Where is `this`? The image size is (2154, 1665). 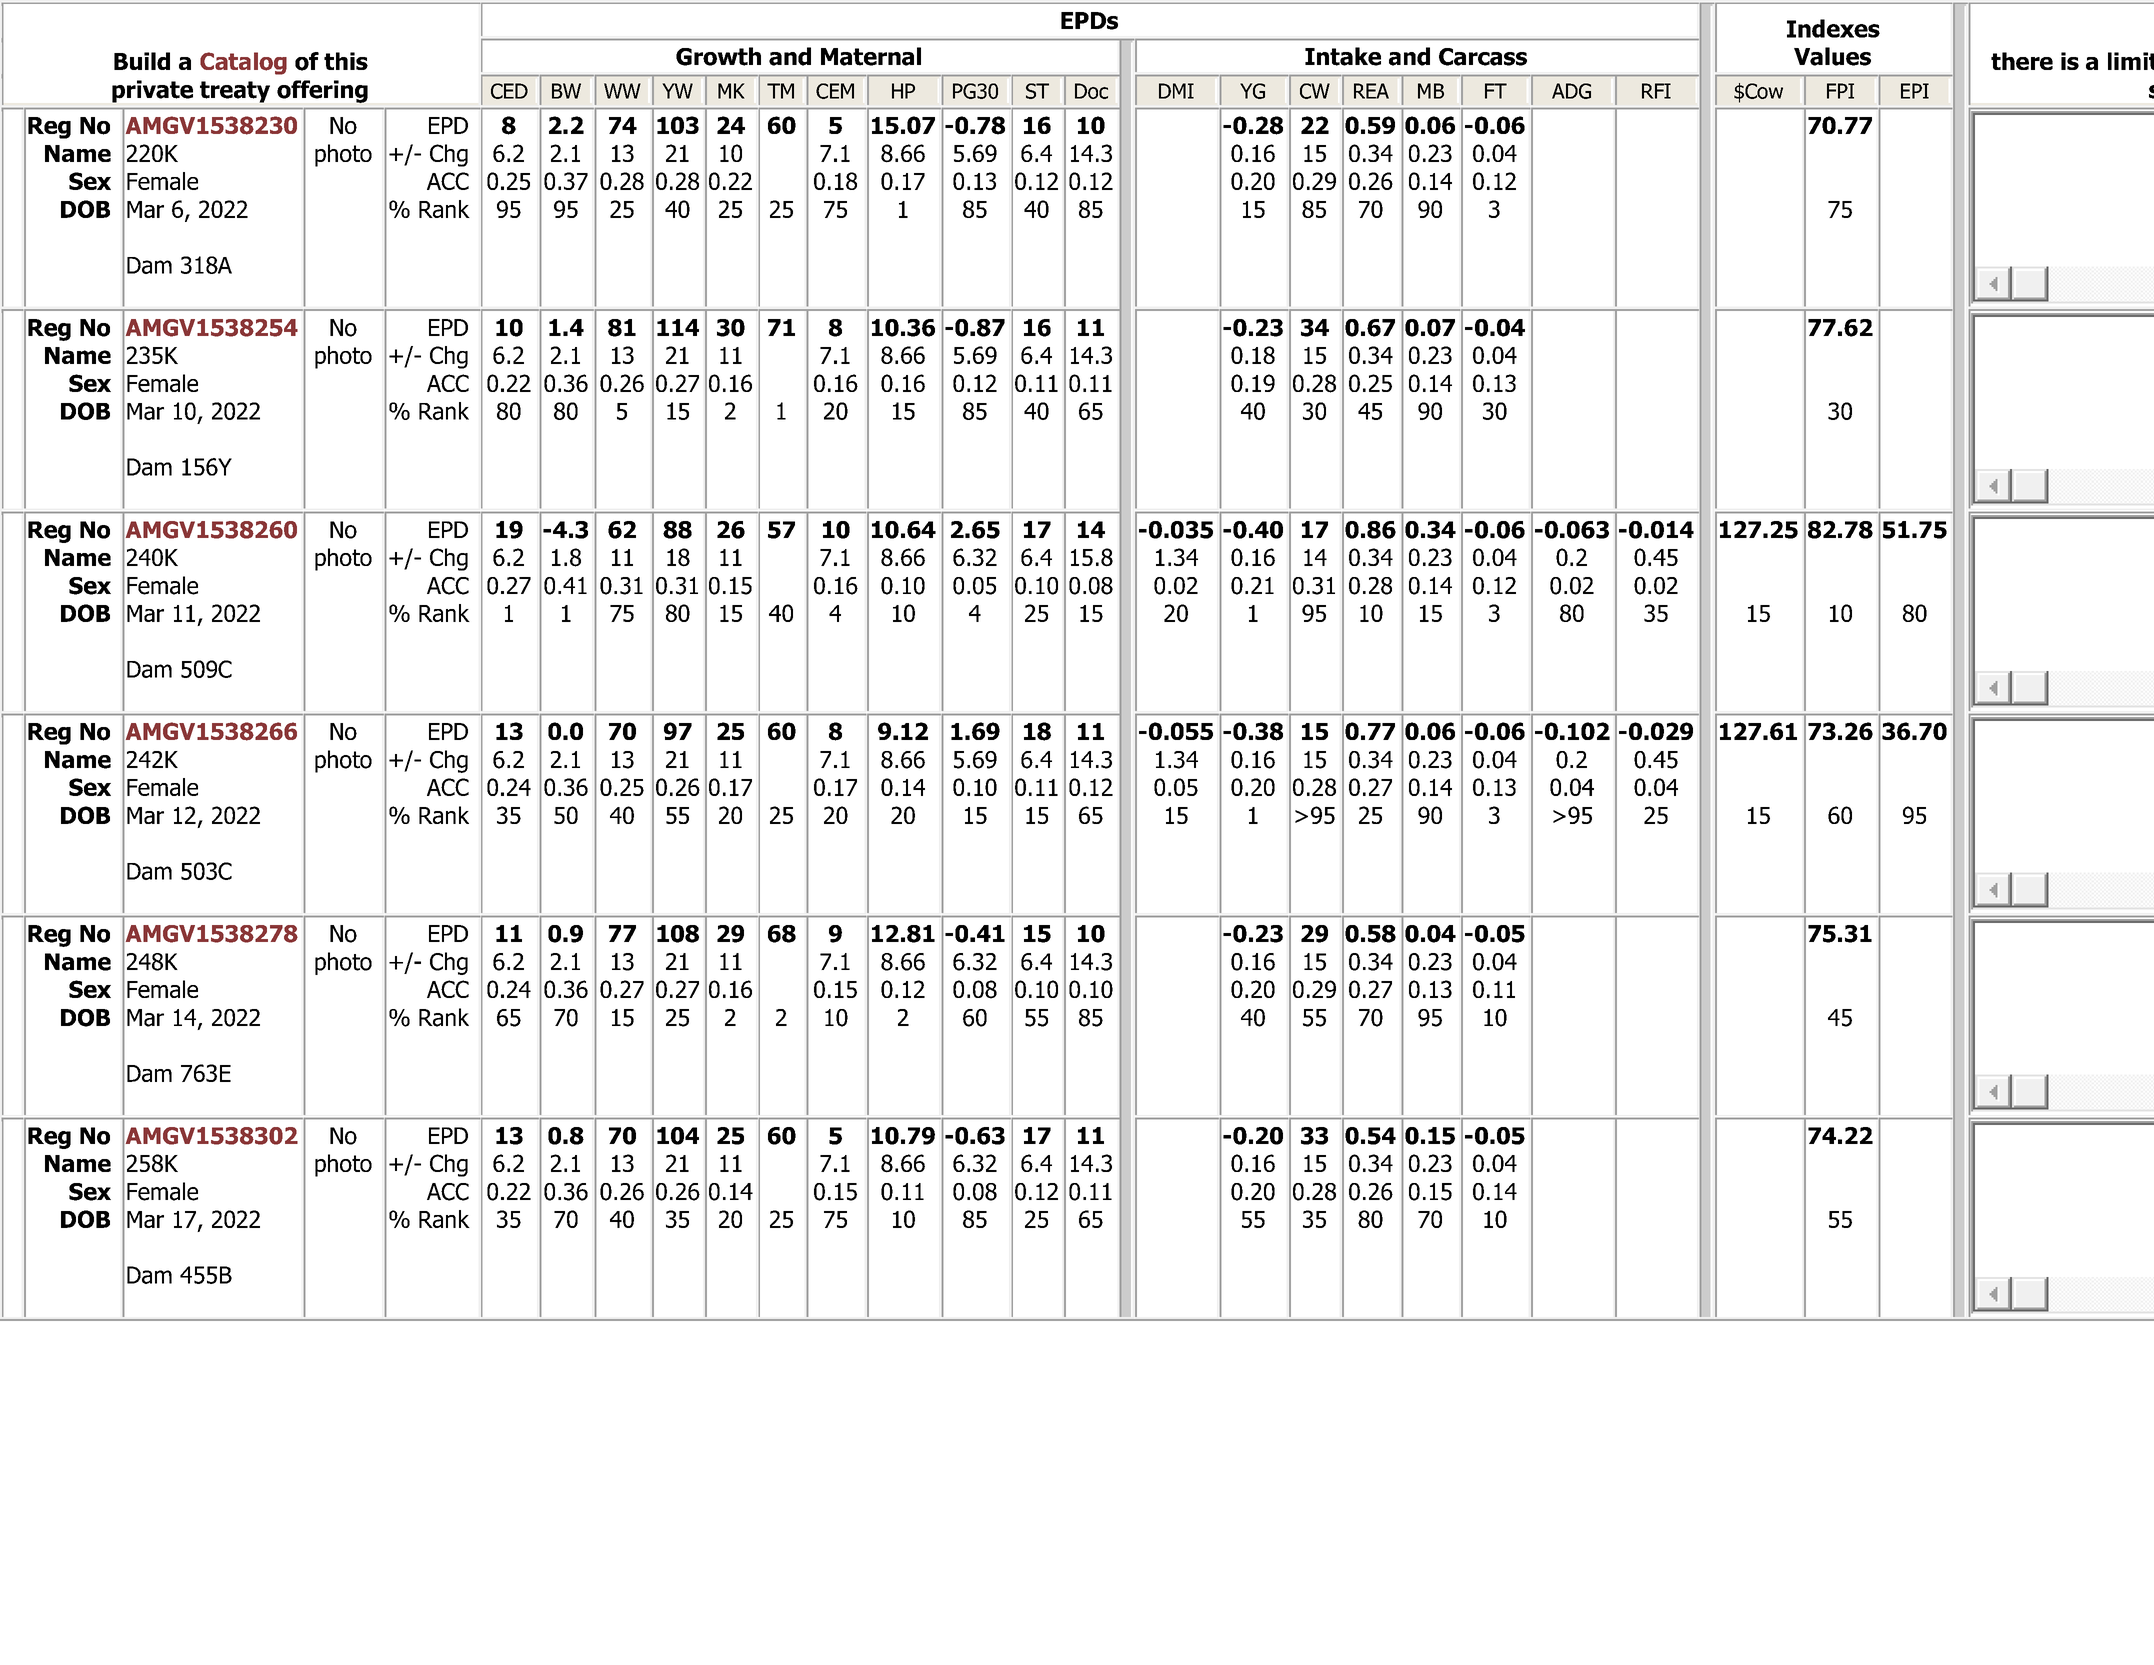
this is located at coordinates (346, 61).
